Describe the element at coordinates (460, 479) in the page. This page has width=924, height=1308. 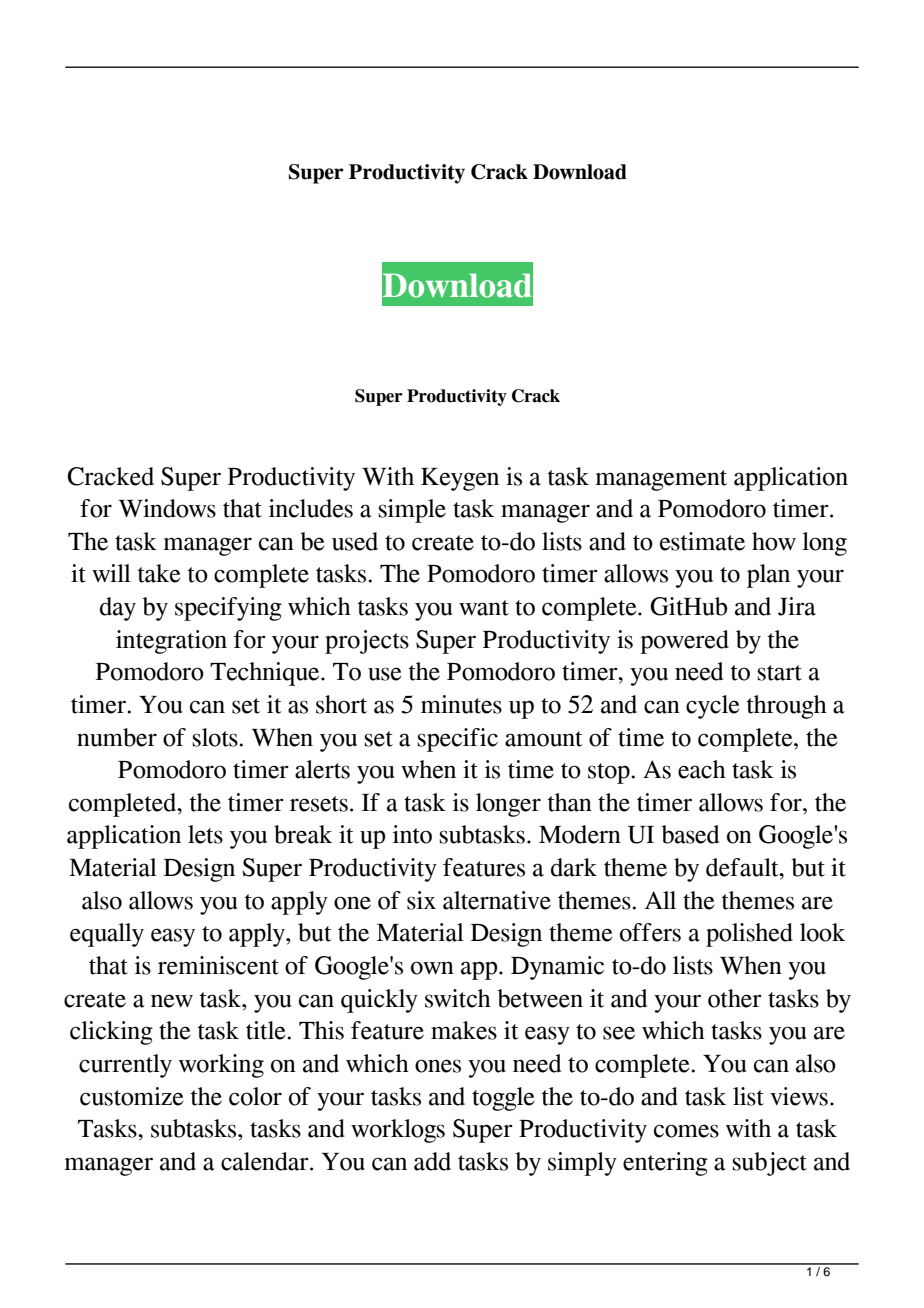
I see `Keygen` at that location.
